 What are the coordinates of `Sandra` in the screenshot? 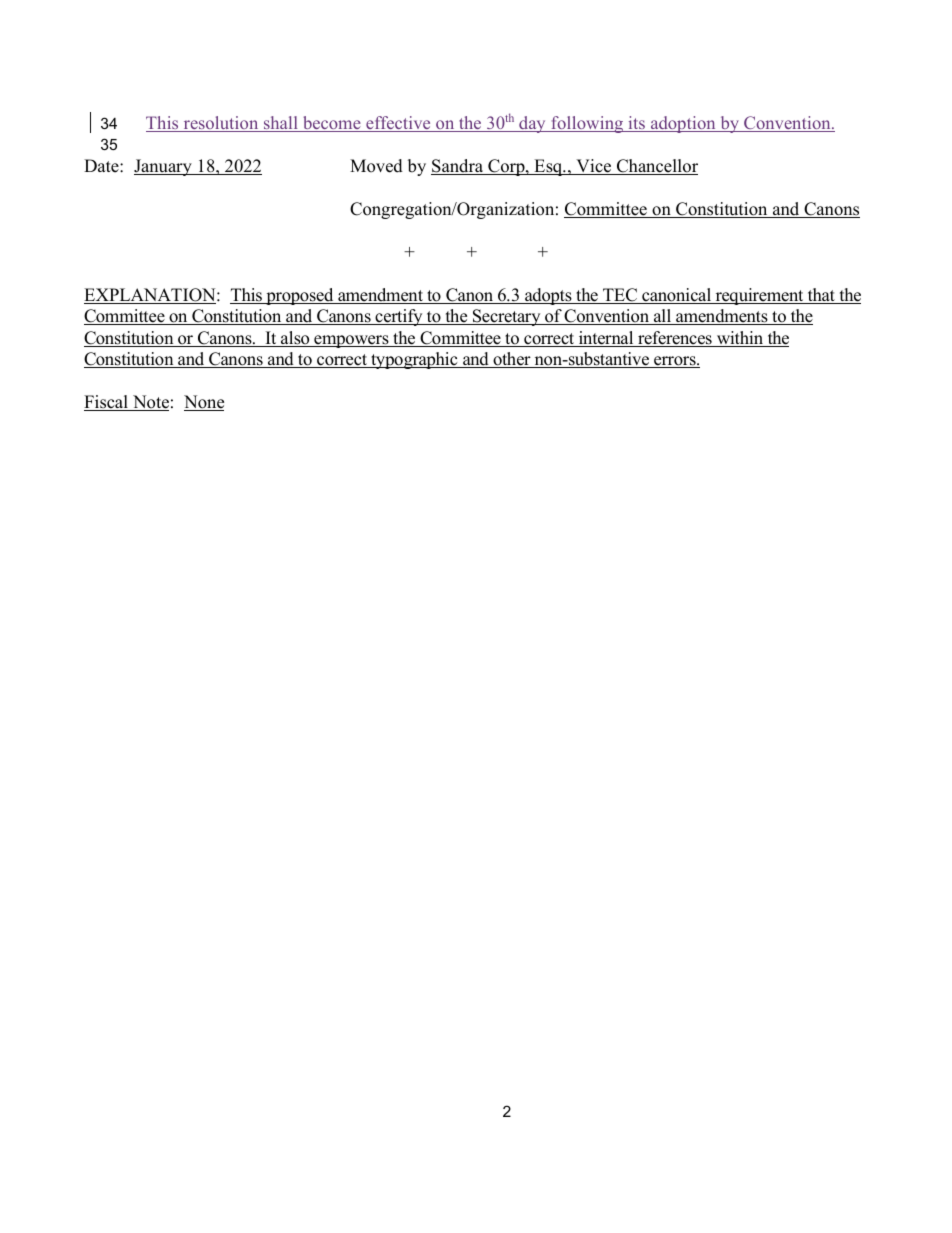 It's located at (458, 167).
